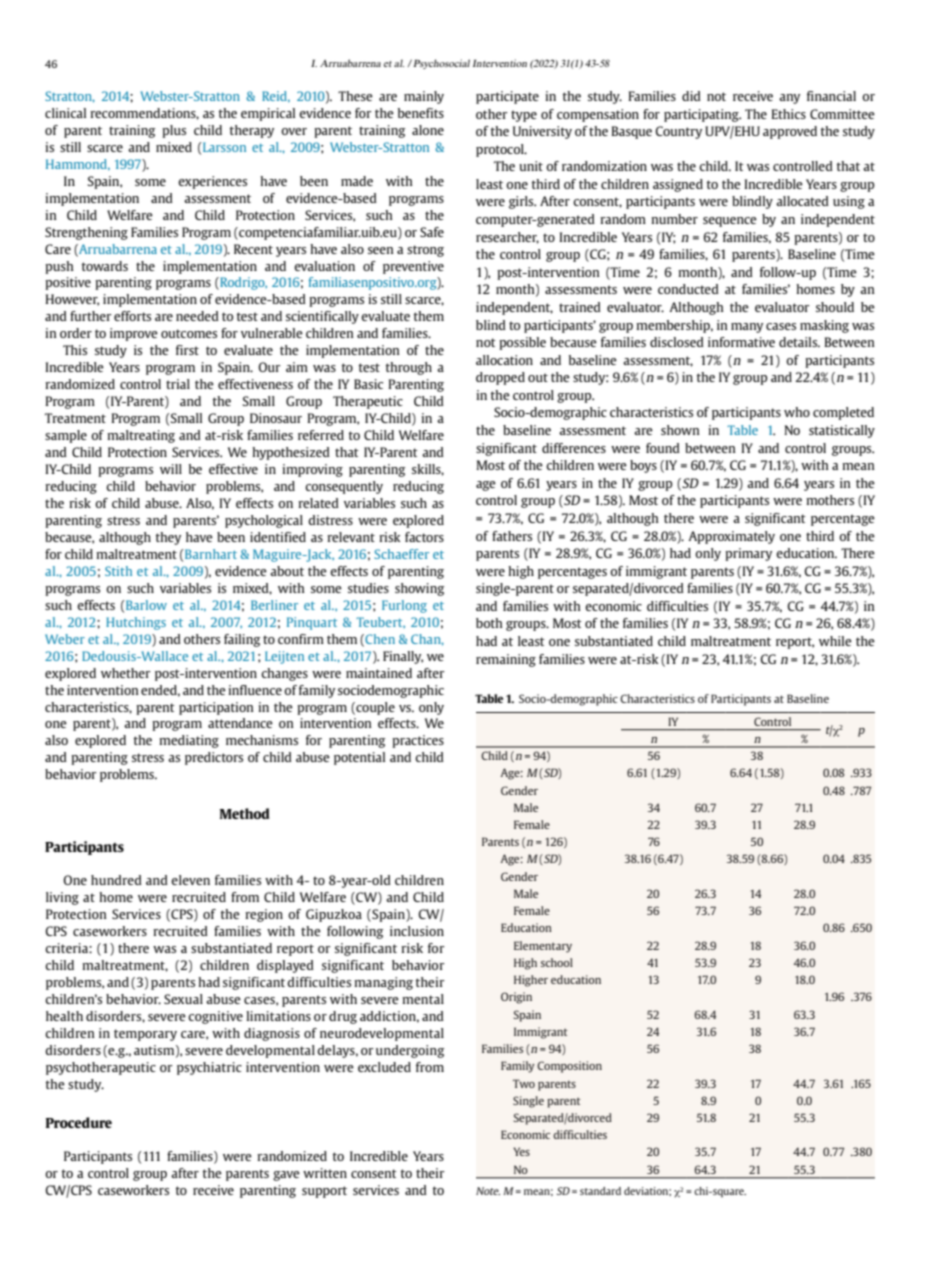  Describe the element at coordinates (428, 130) in the screenshot. I see `alone` at that location.
